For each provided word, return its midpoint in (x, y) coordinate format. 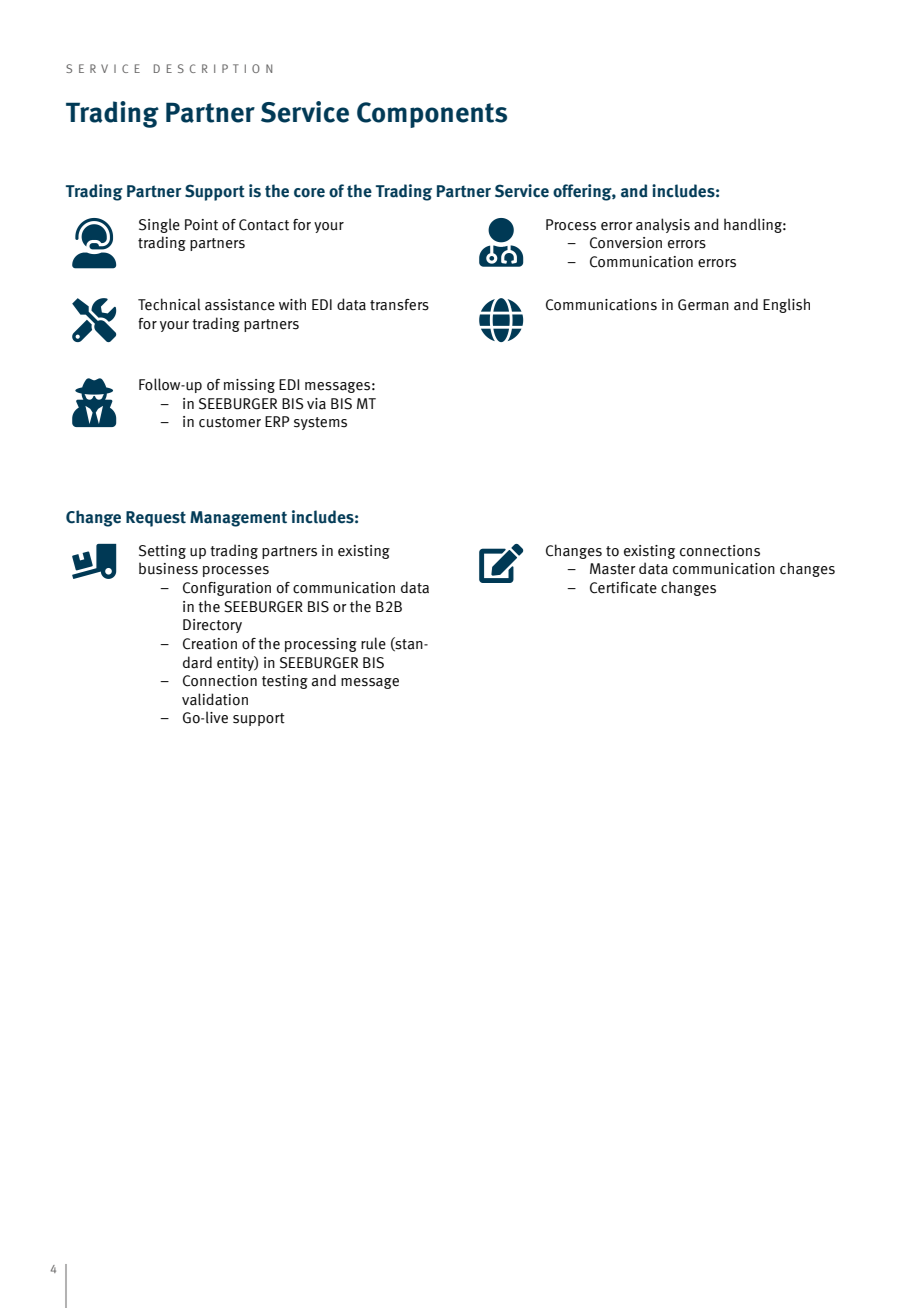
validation (215, 699)
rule (373, 643)
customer (230, 422)
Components (432, 115)
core (309, 193)
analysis (663, 225)
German (703, 305)
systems (320, 423)
